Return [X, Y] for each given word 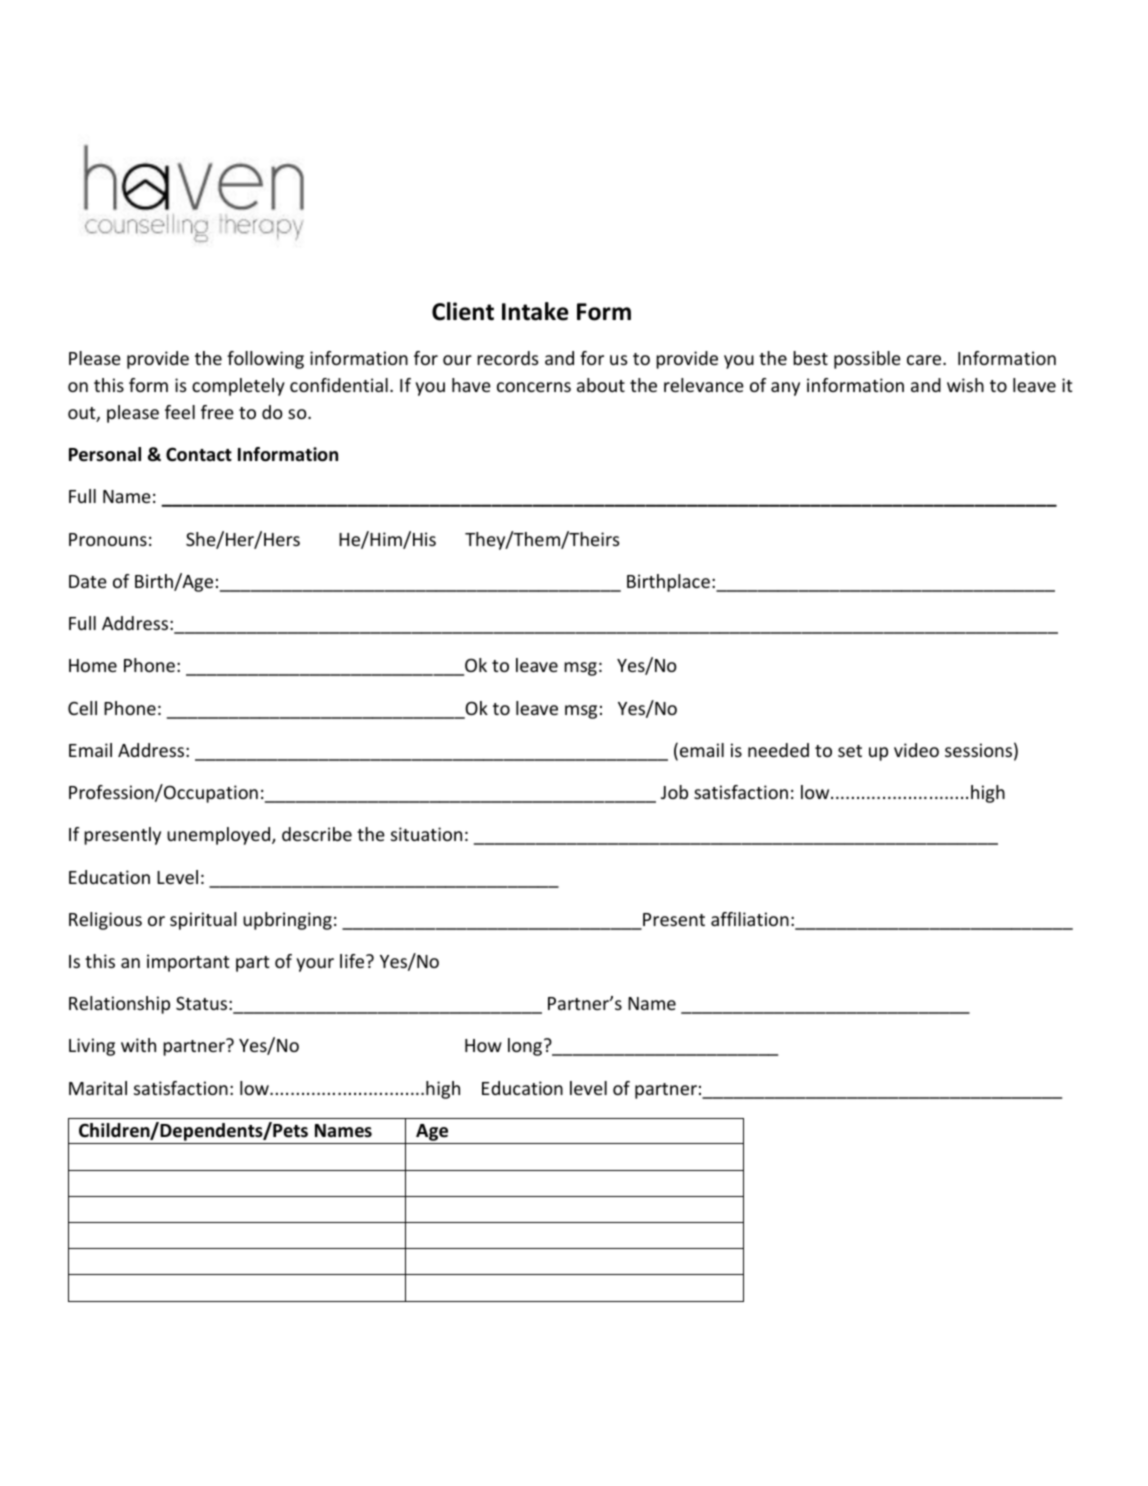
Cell [82, 708]
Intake [535, 311]
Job [674, 792]
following [265, 360]
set [850, 751]
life [353, 961]
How [483, 1045]
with [138, 1045]
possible [867, 360]
